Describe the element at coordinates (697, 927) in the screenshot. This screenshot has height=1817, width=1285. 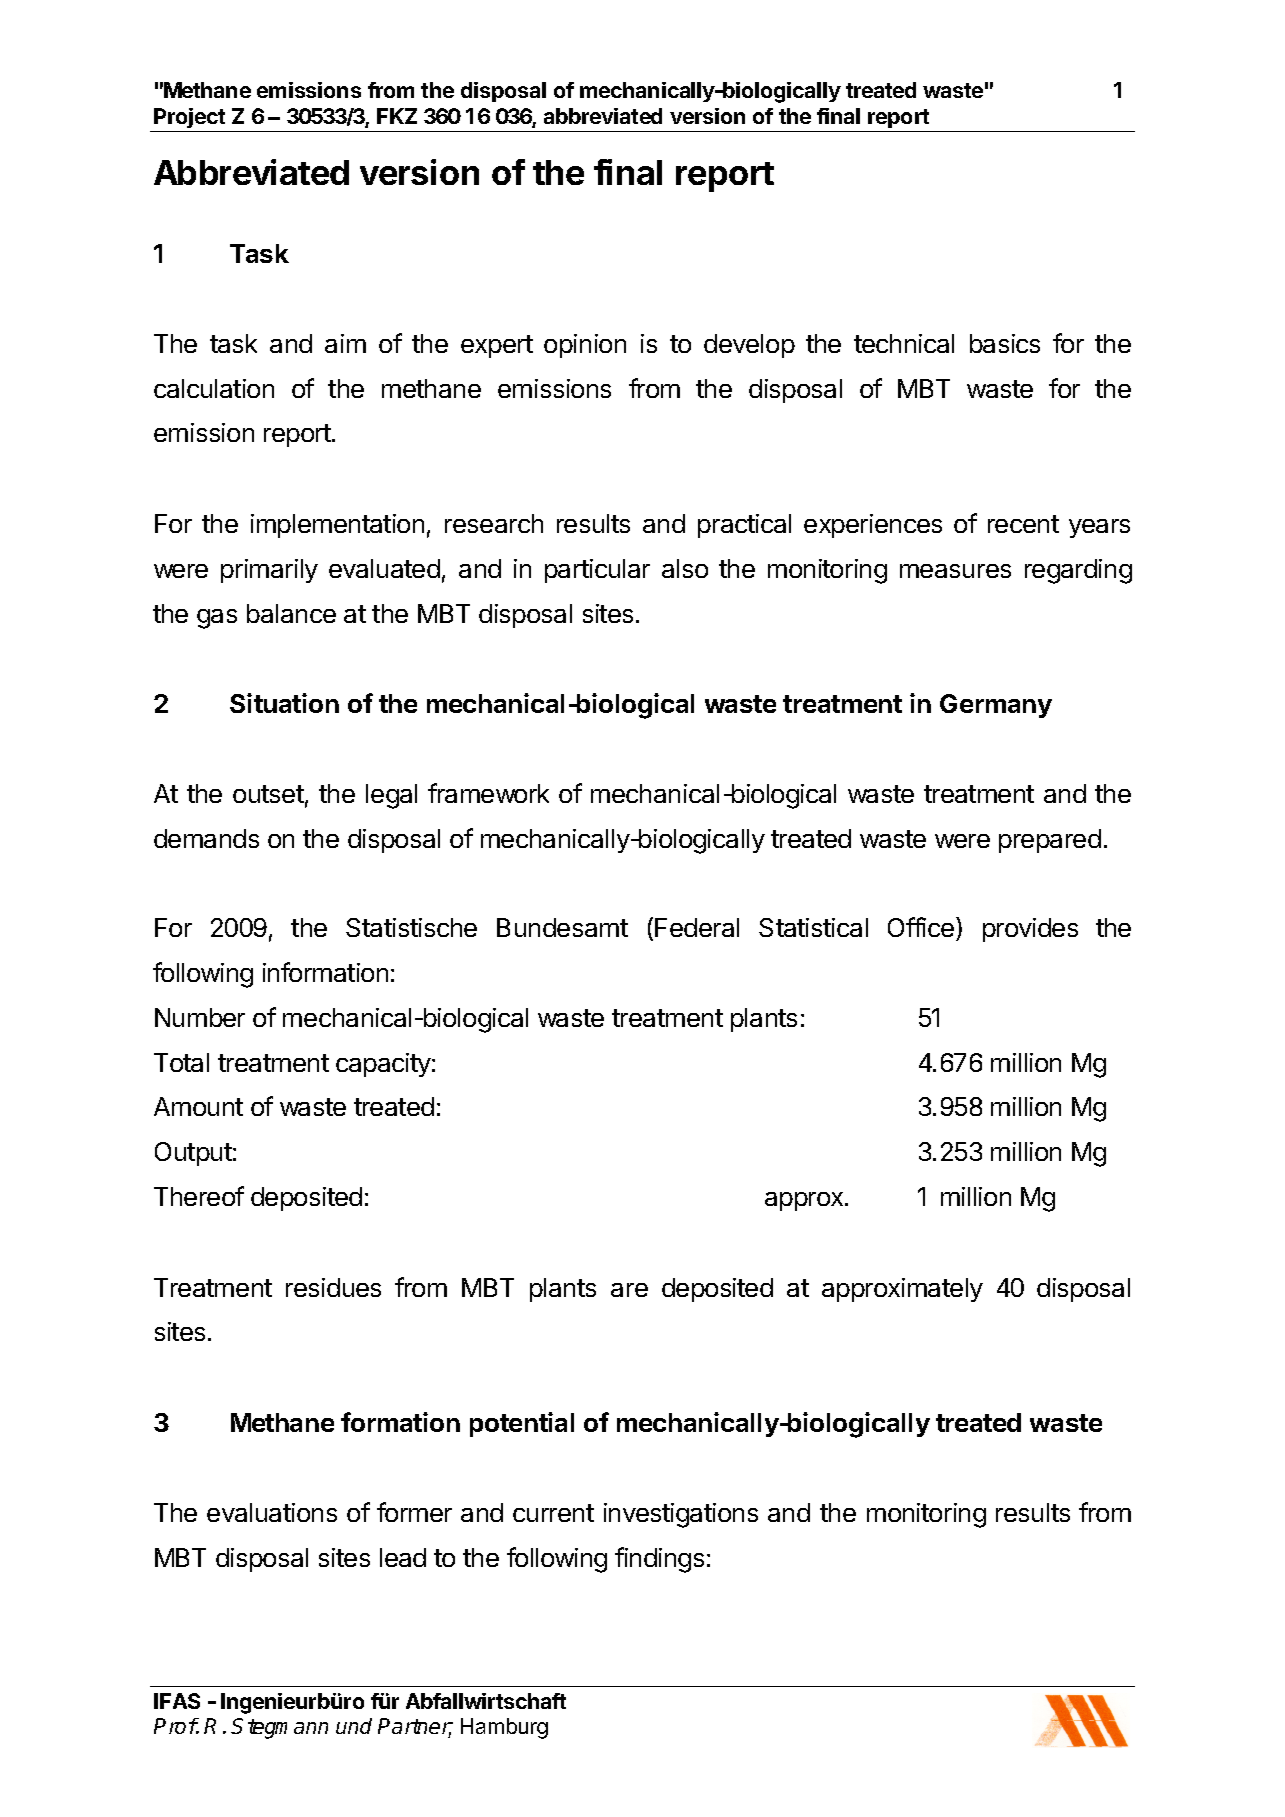
I see `Federal` at that location.
